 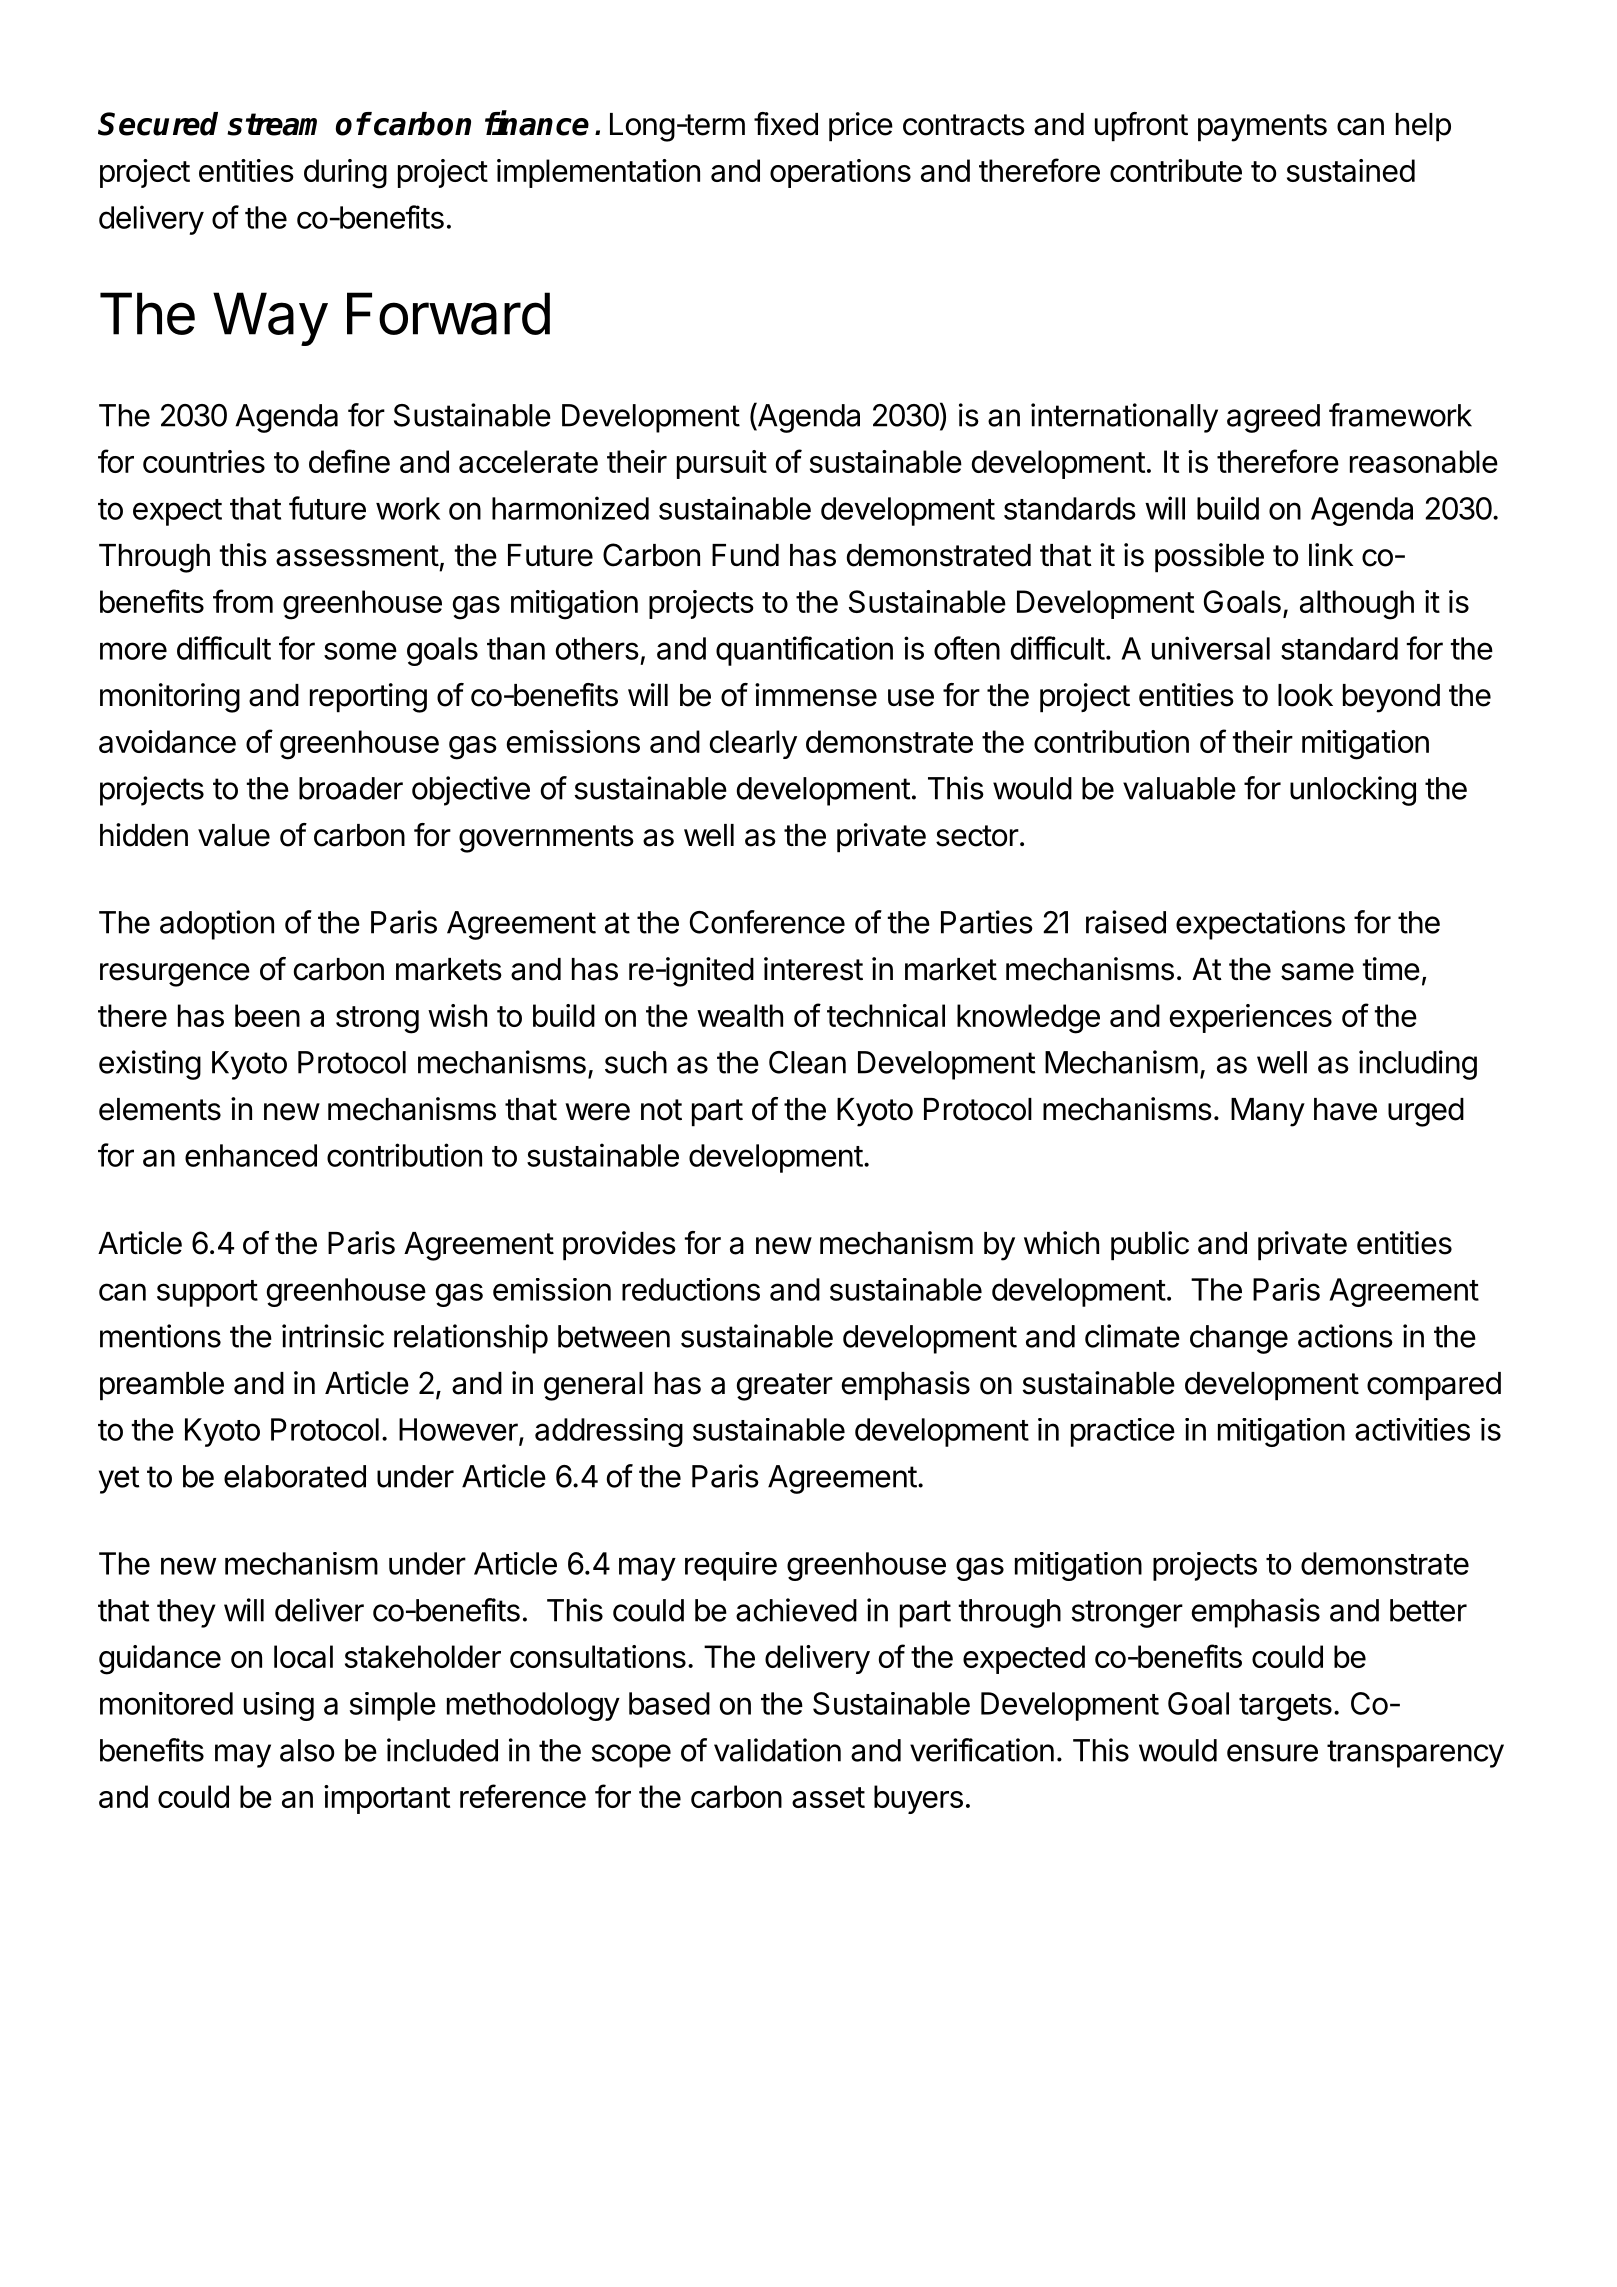 What do you see at coordinates (345, 174) in the document?
I see `during` at bounding box center [345, 174].
